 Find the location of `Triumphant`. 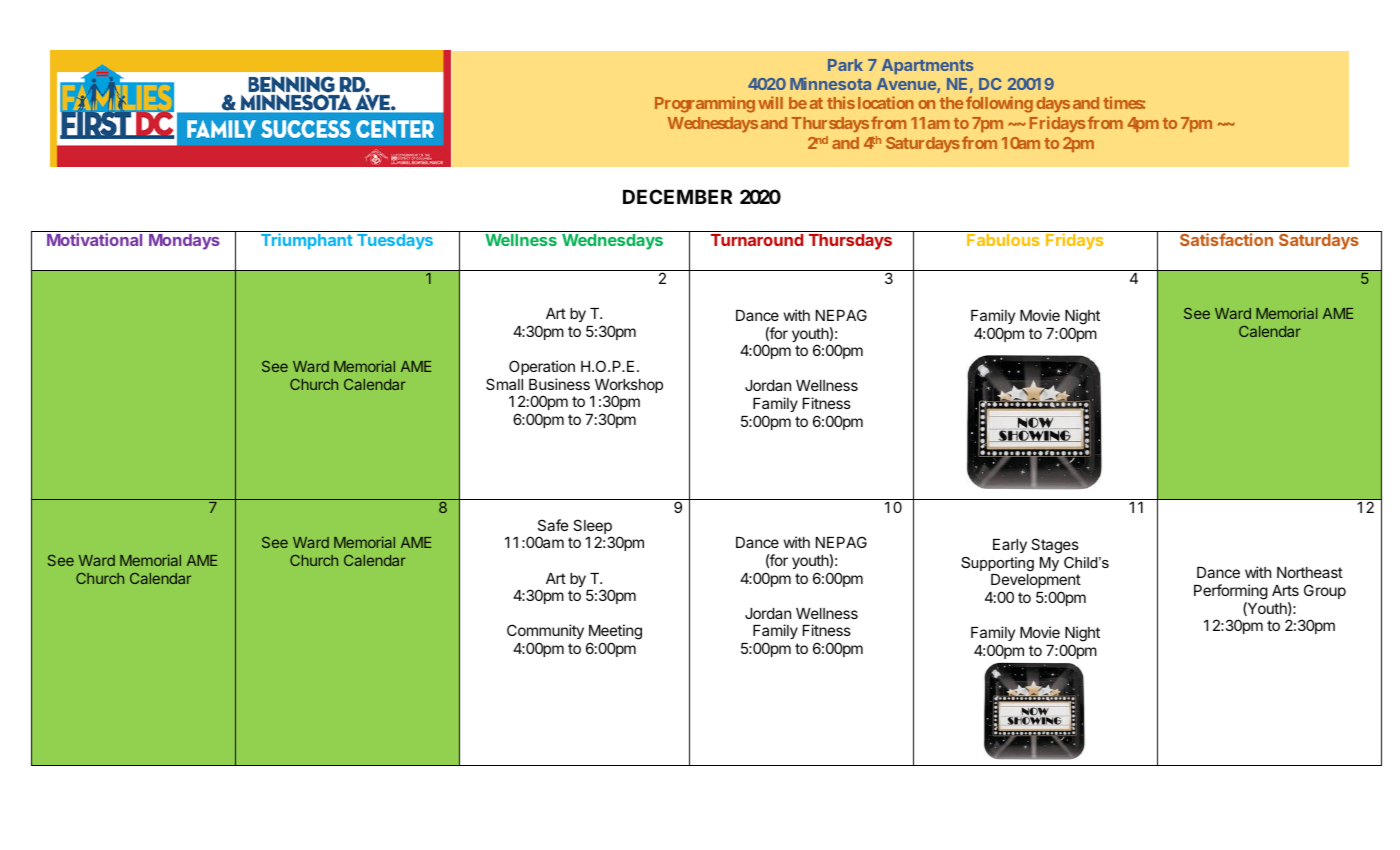

Triumphant is located at coordinates (307, 241).
